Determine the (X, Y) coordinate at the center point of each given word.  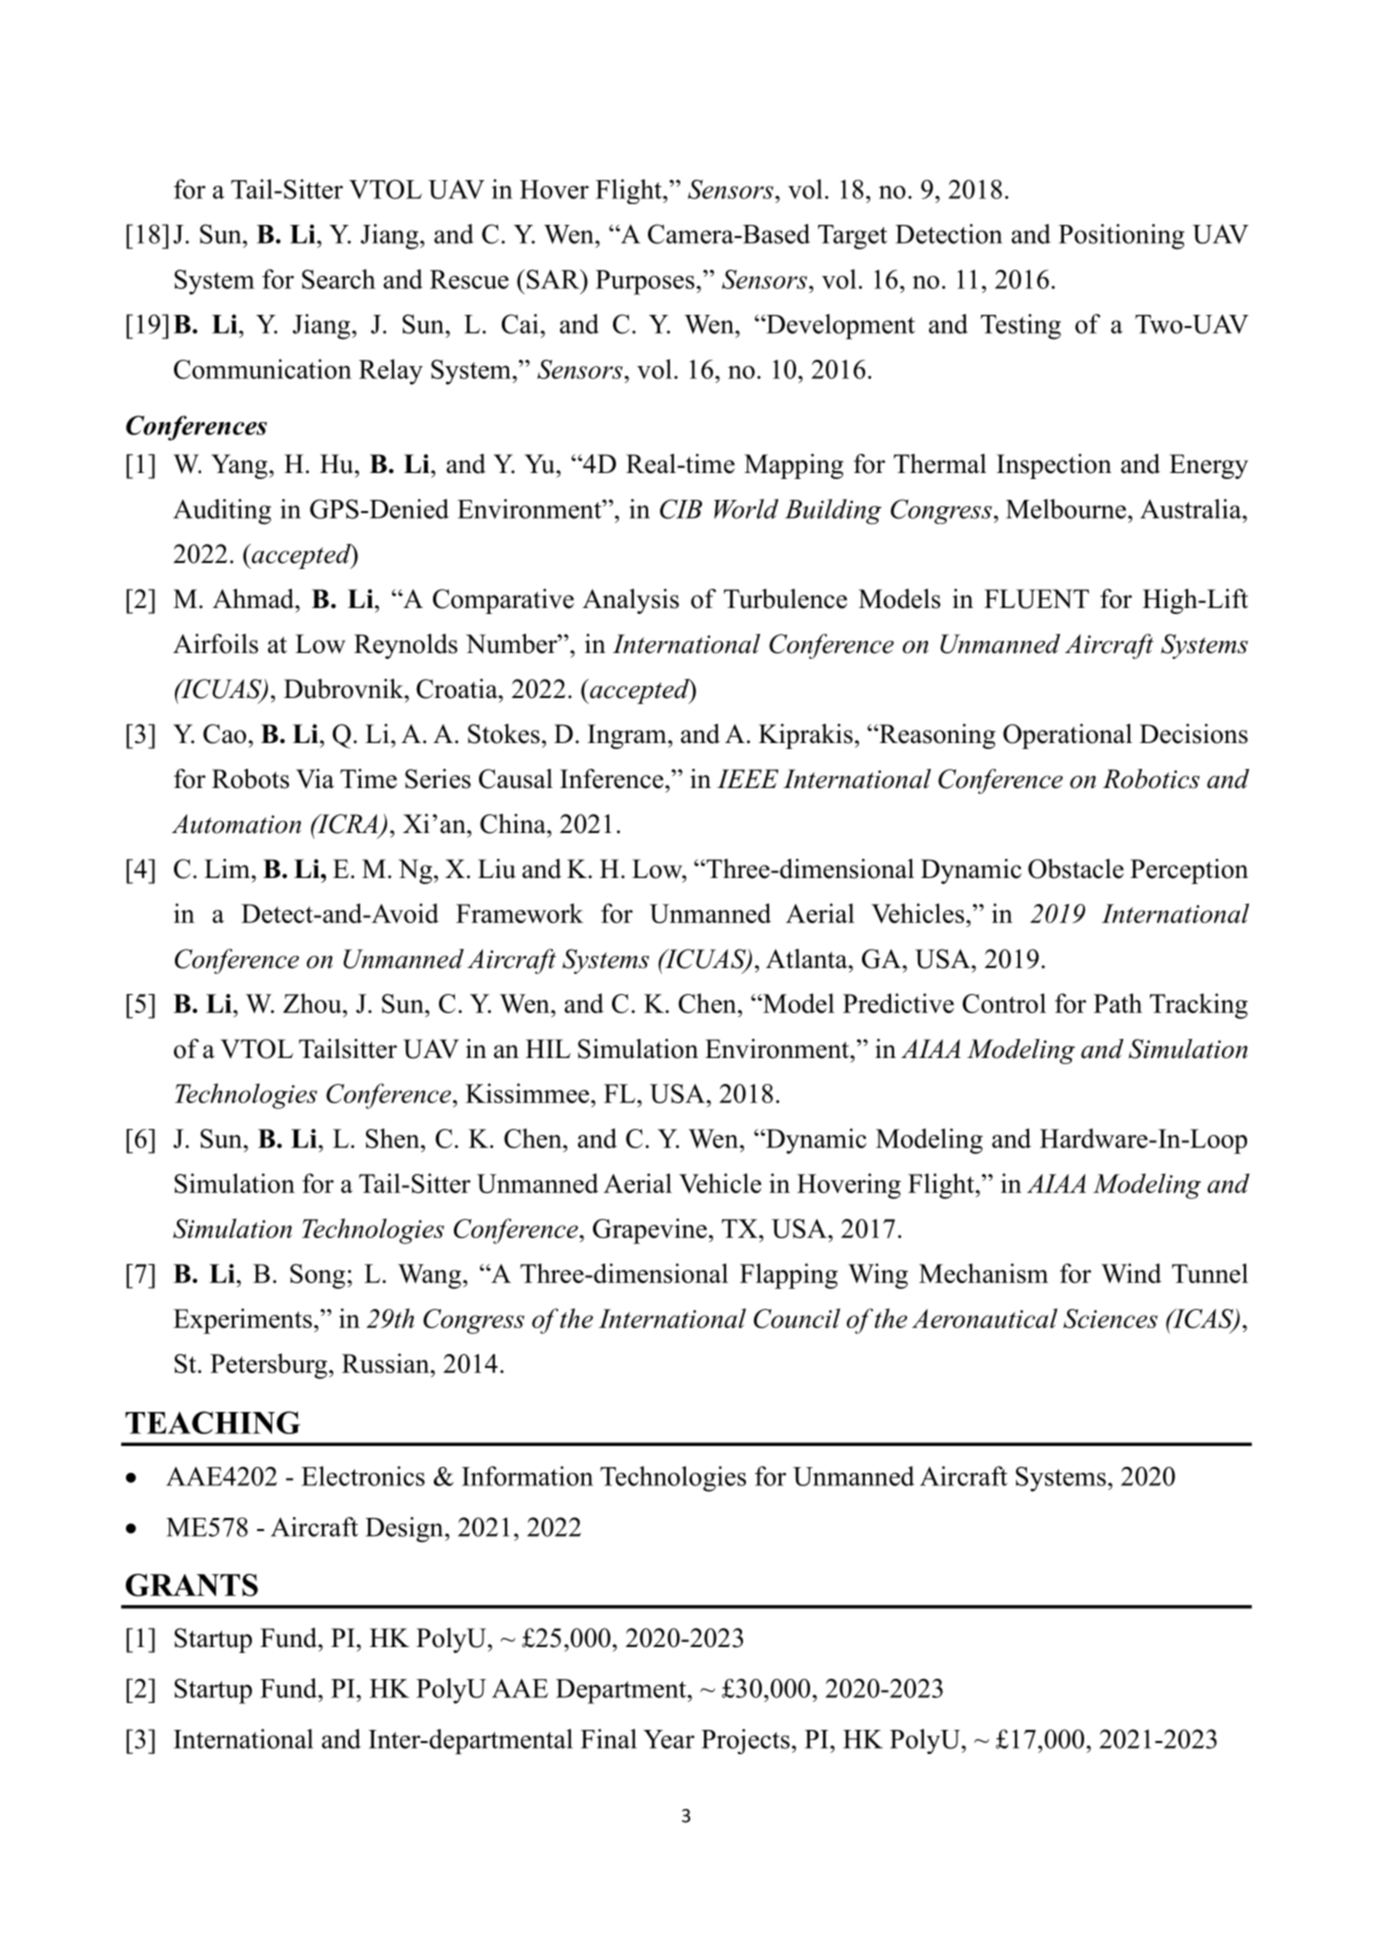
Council (797, 1318)
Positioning (1121, 237)
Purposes (646, 282)
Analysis (631, 601)
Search (339, 279)
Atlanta (808, 959)
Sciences (1110, 1318)
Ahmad (254, 599)
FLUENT (1036, 599)
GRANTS (192, 1585)
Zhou (313, 1003)
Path (1118, 1003)
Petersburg (270, 1366)
